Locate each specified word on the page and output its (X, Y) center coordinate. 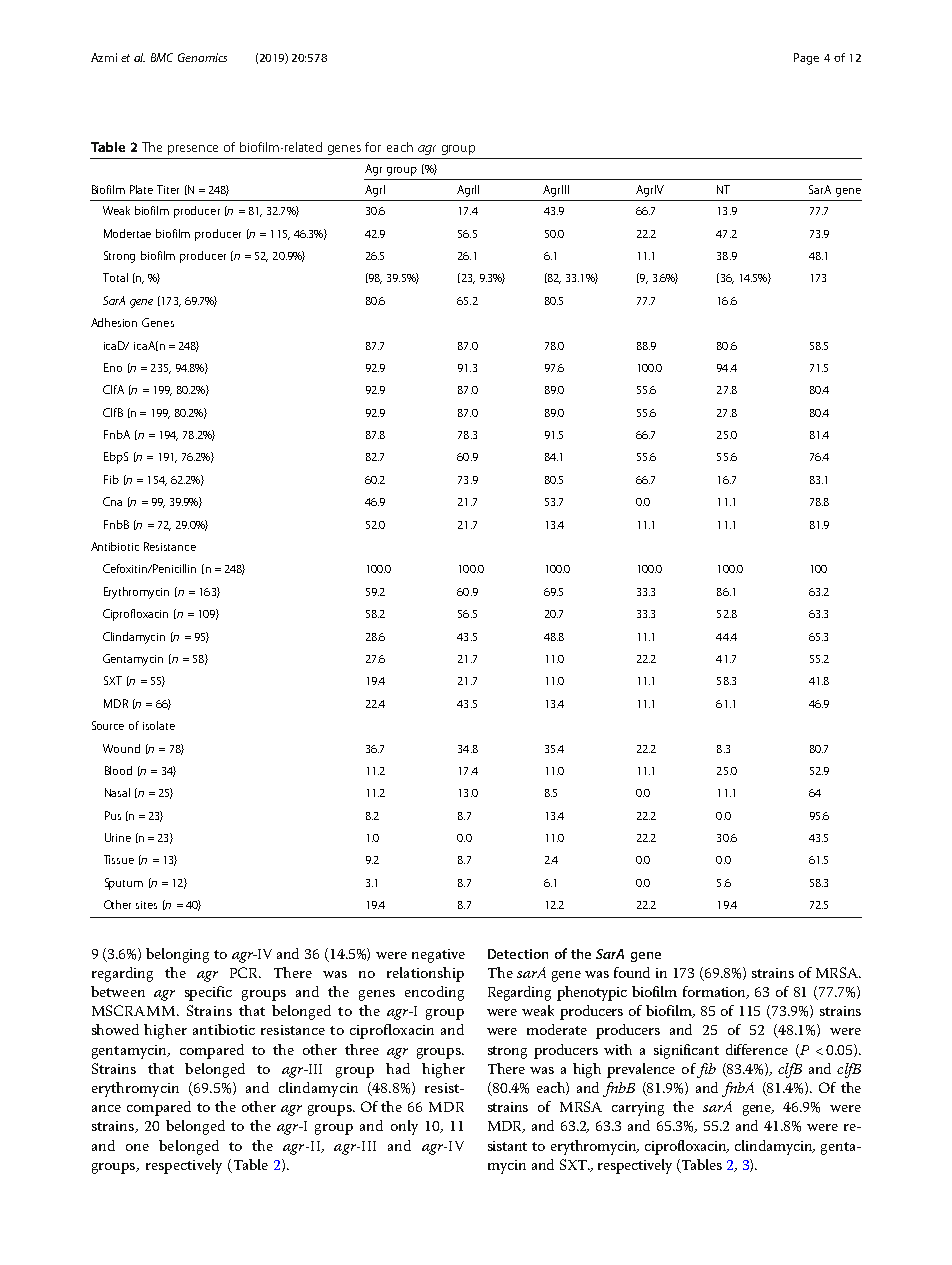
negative (438, 956)
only (404, 1127)
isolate (159, 725)
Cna (112, 501)
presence (193, 150)
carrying (638, 1109)
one (137, 1147)
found (632, 972)
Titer (168, 189)
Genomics (202, 57)
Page (806, 59)
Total (115, 277)
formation (716, 992)
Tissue (119, 859)
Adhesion (114, 322)
